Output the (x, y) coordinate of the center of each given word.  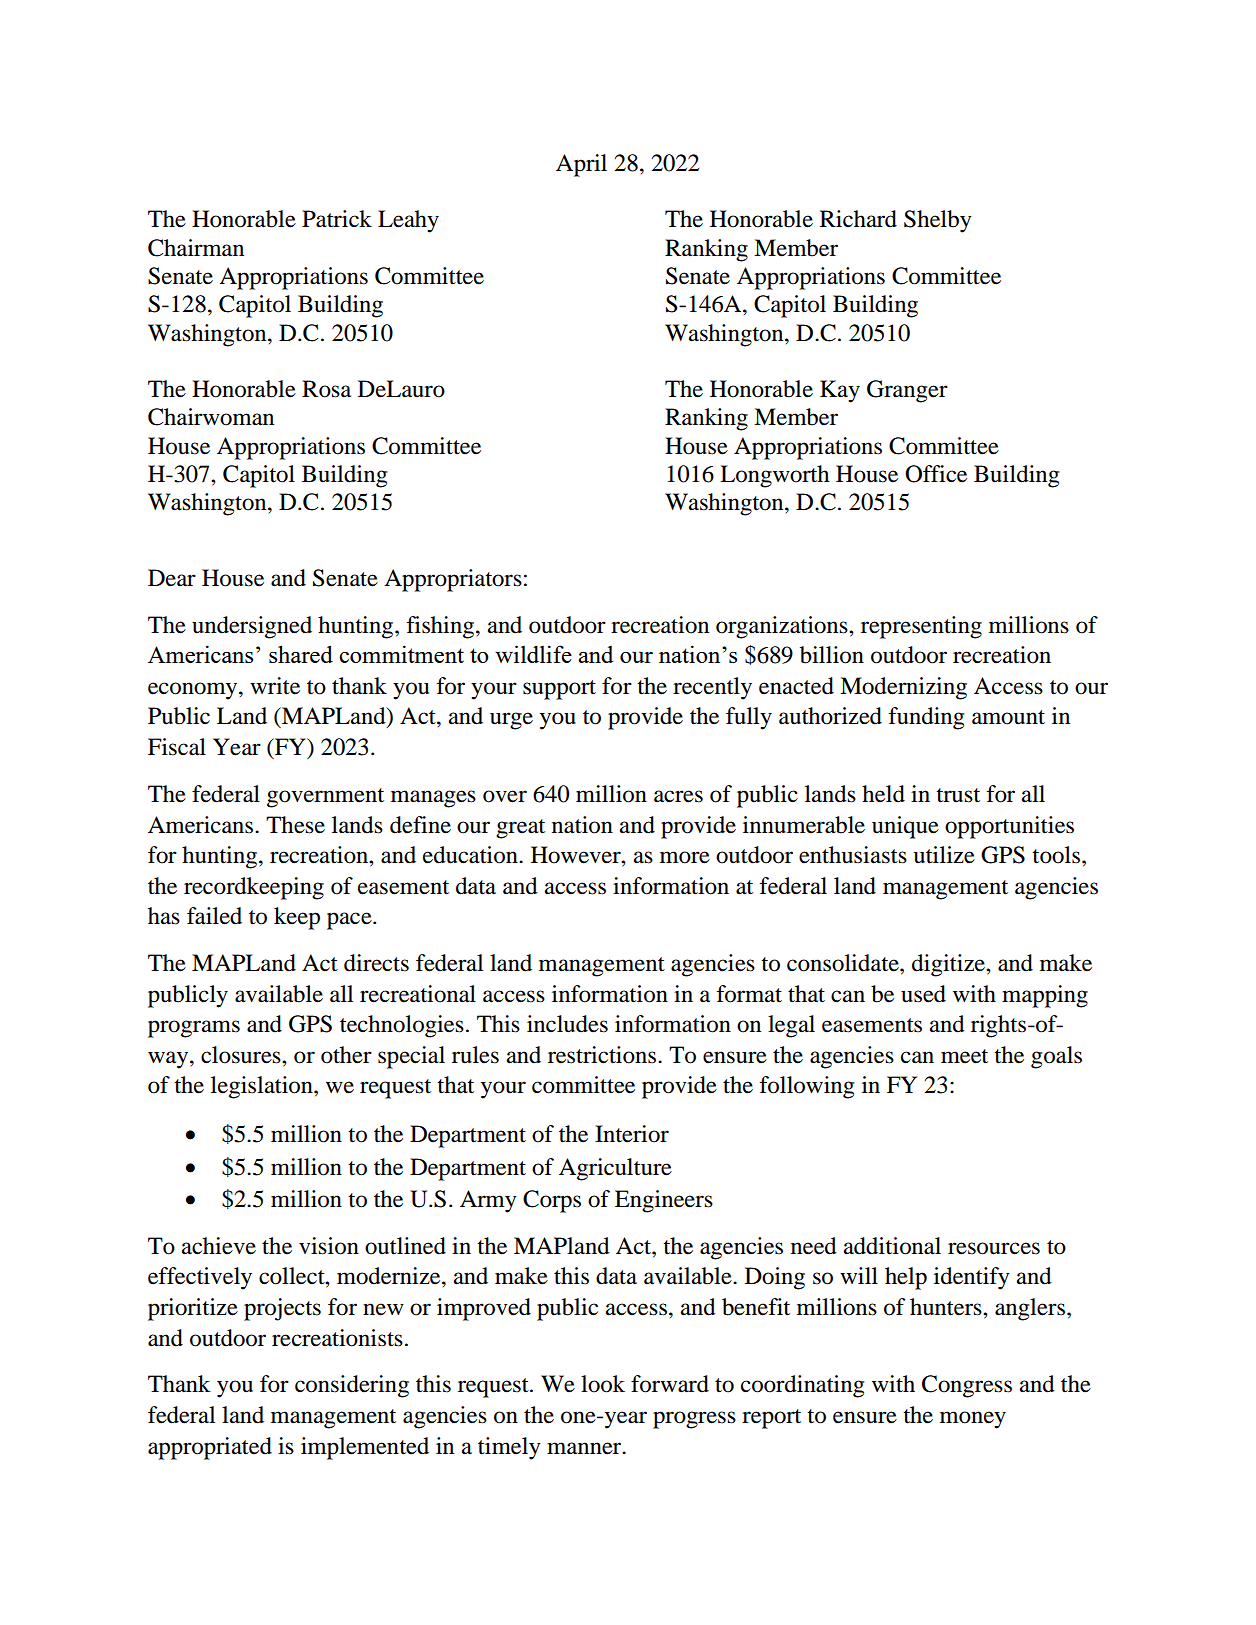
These (295, 825)
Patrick (337, 219)
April (581, 165)
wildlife (533, 654)
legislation (263, 1087)
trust (958, 795)
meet (964, 1056)
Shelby (938, 221)
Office (936, 474)
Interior (632, 1134)
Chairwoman (211, 417)
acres (678, 796)
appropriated (210, 1448)
